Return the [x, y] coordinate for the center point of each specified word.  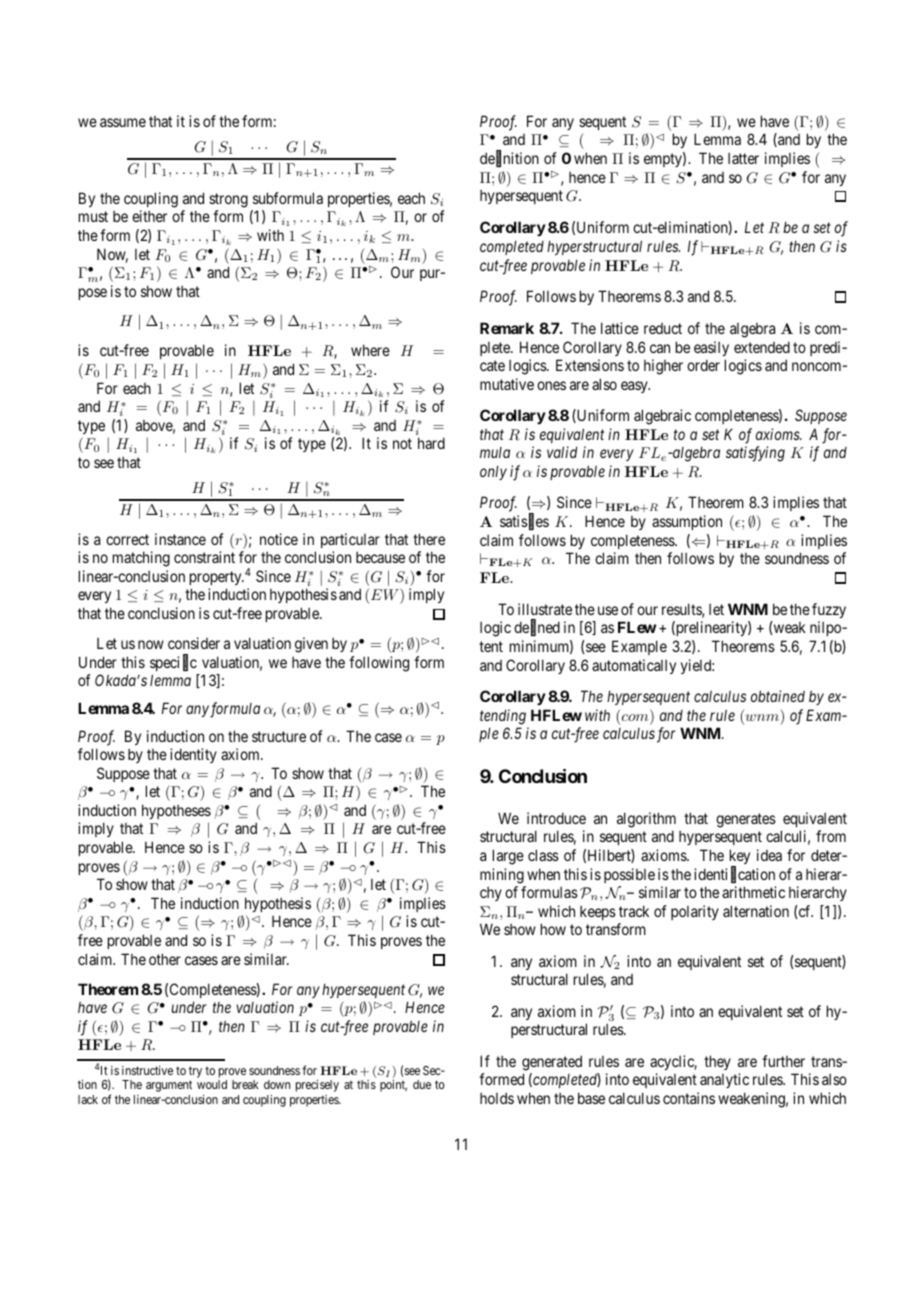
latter [743, 158]
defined [537, 628]
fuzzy [829, 610]
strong [228, 200]
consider [194, 643]
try [195, 1072]
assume [123, 122]
